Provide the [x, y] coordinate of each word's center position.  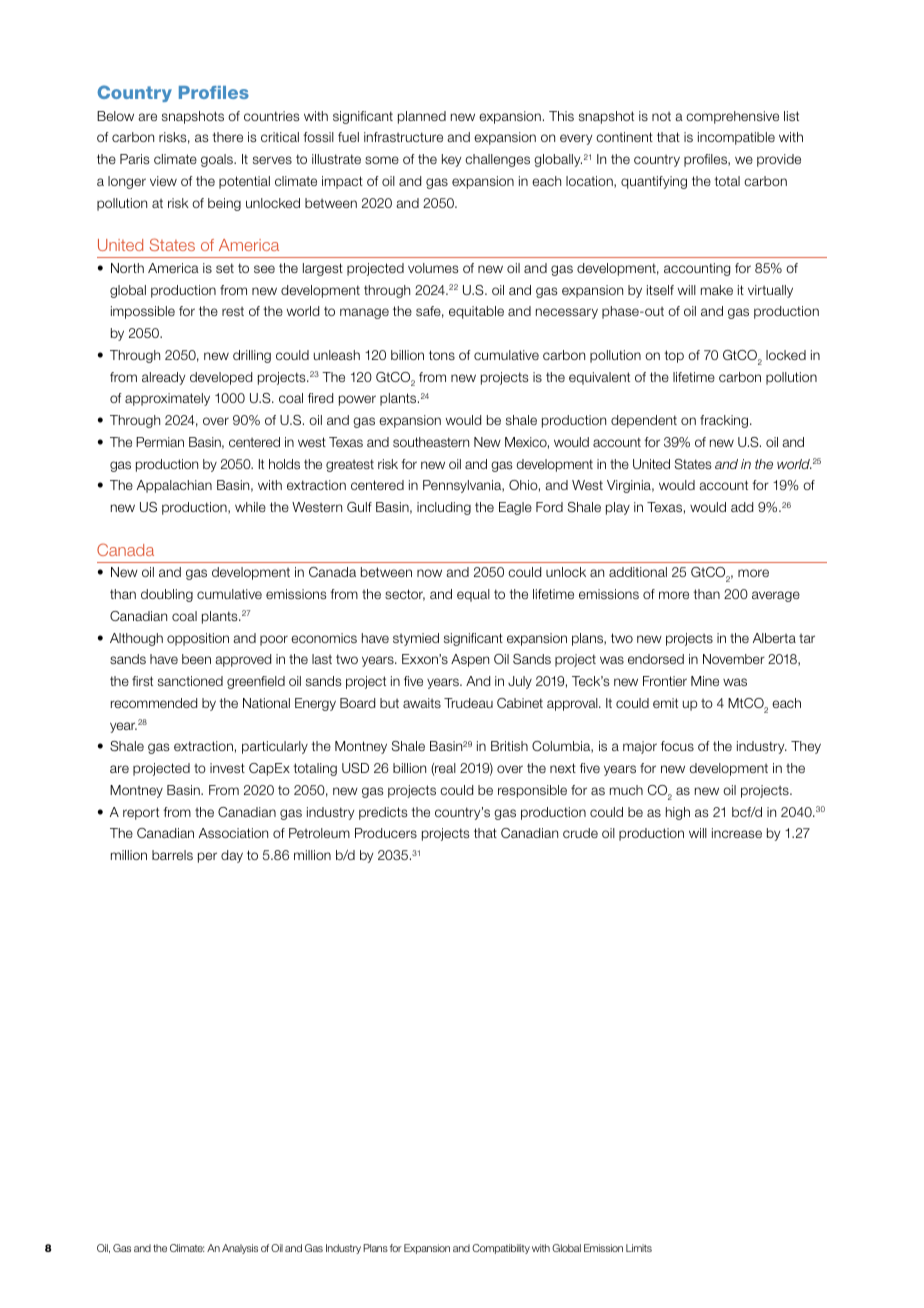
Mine [705, 681]
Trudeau [468, 703]
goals [218, 160]
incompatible [736, 138]
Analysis [240, 1249]
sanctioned [190, 681]
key [451, 160]
